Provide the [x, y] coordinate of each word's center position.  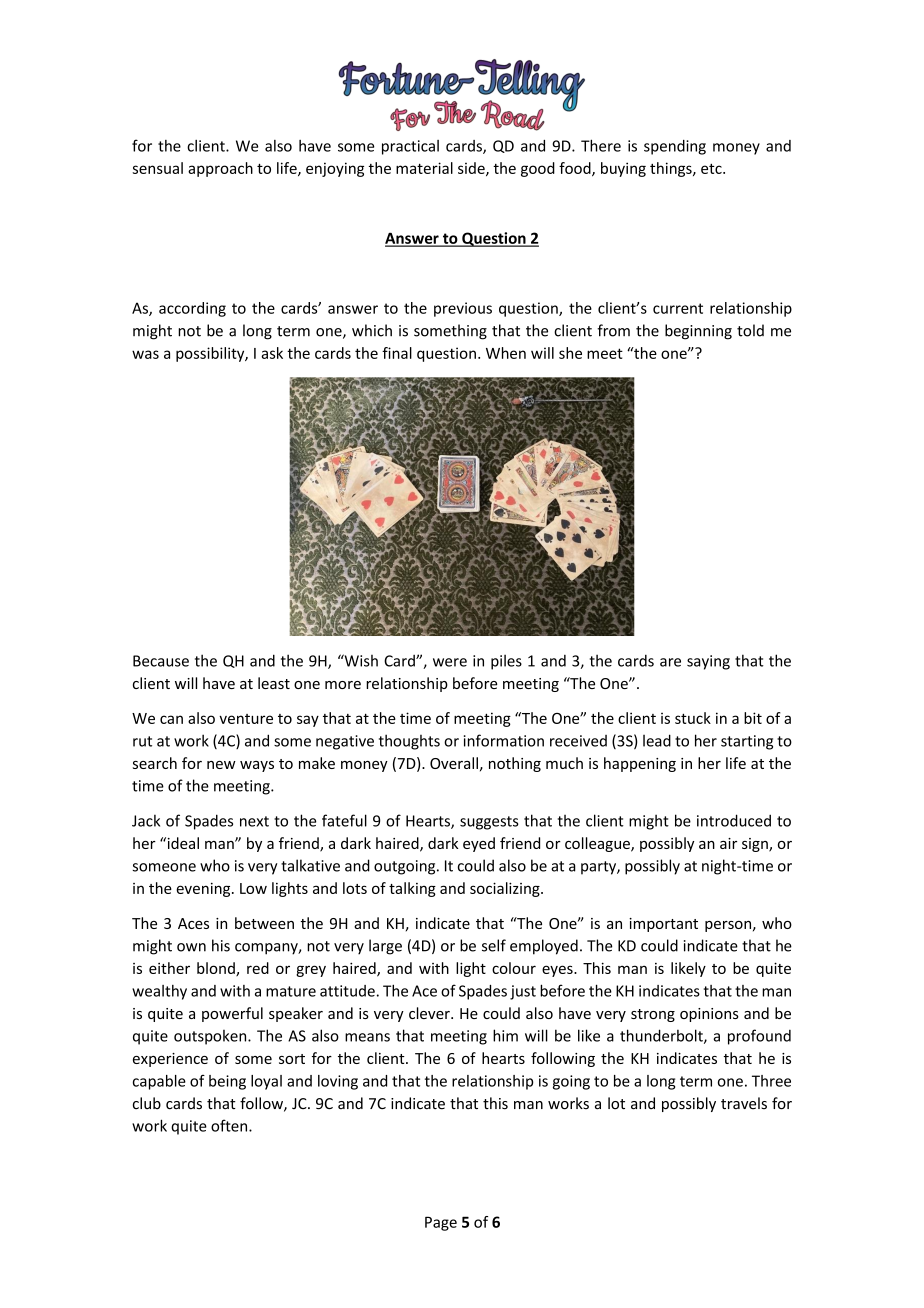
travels [744, 1103]
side [472, 169]
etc [712, 169]
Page [441, 1223]
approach [220, 169]
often [230, 1125]
